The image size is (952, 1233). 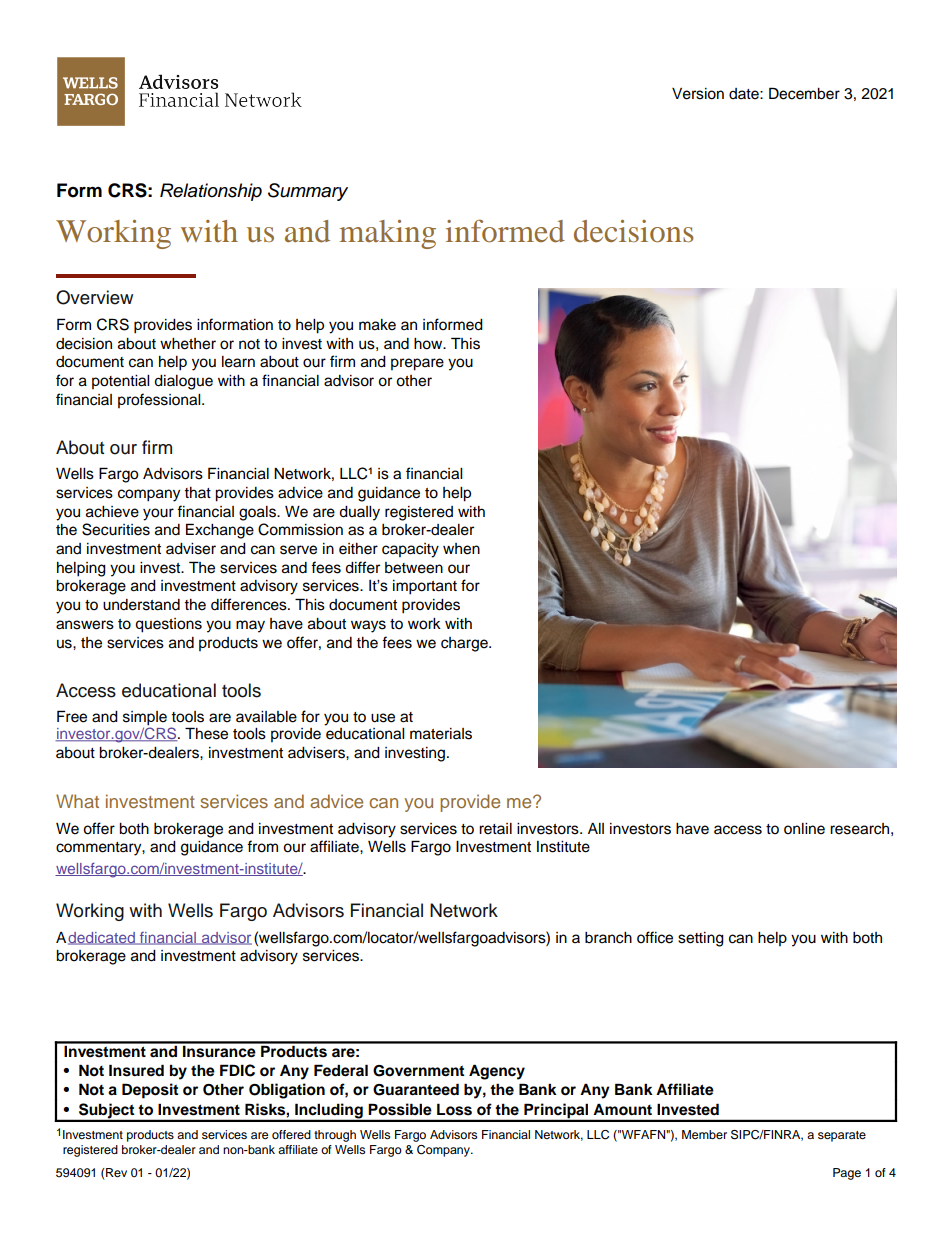 I want to click on Relationship, so click(x=211, y=192).
